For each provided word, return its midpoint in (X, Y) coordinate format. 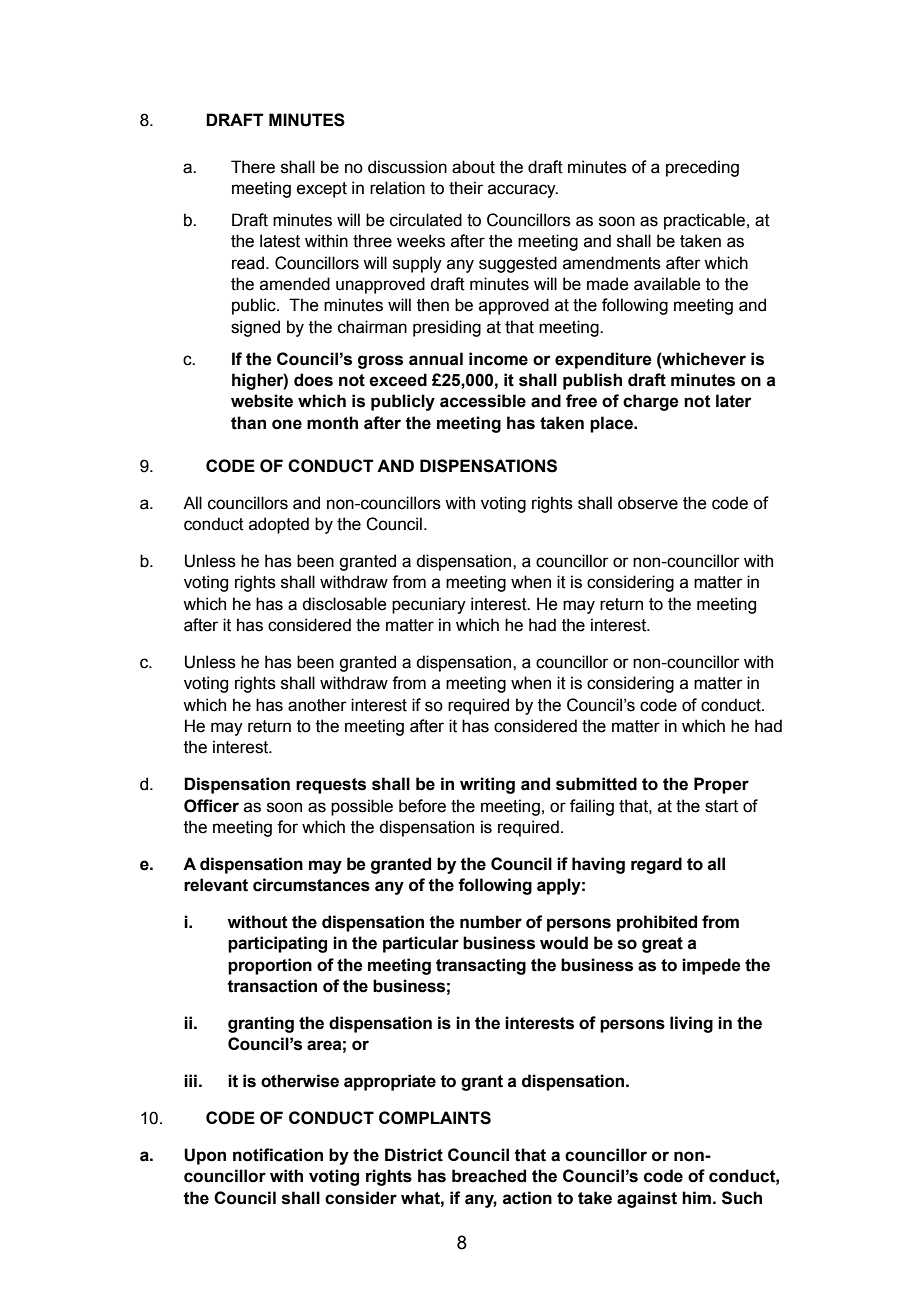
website (262, 401)
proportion (270, 966)
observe (648, 503)
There (253, 167)
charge (651, 402)
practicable (704, 221)
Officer (211, 806)
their (466, 188)
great (662, 945)
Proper (721, 785)
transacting (481, 966)
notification (278, 1155)
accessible (483, 401)
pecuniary (429, 605)
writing (487, 785)
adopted (279, 525)
